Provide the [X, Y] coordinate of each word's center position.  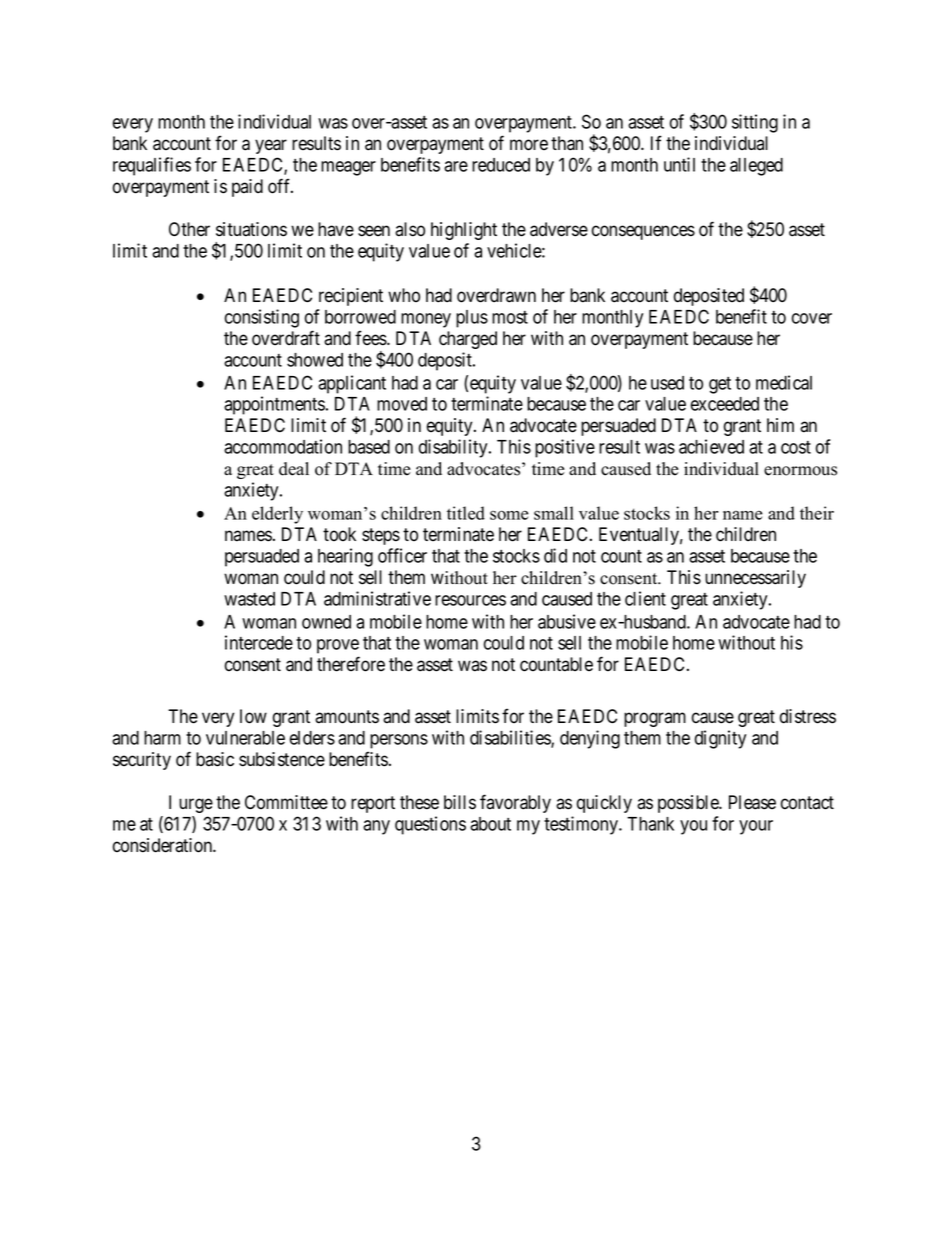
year [271, 146]
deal [294, 469]
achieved [711, 446]
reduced [501, 165]
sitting [755, 123]
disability [454, 448]
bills [460, 802]
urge [196, 805]
